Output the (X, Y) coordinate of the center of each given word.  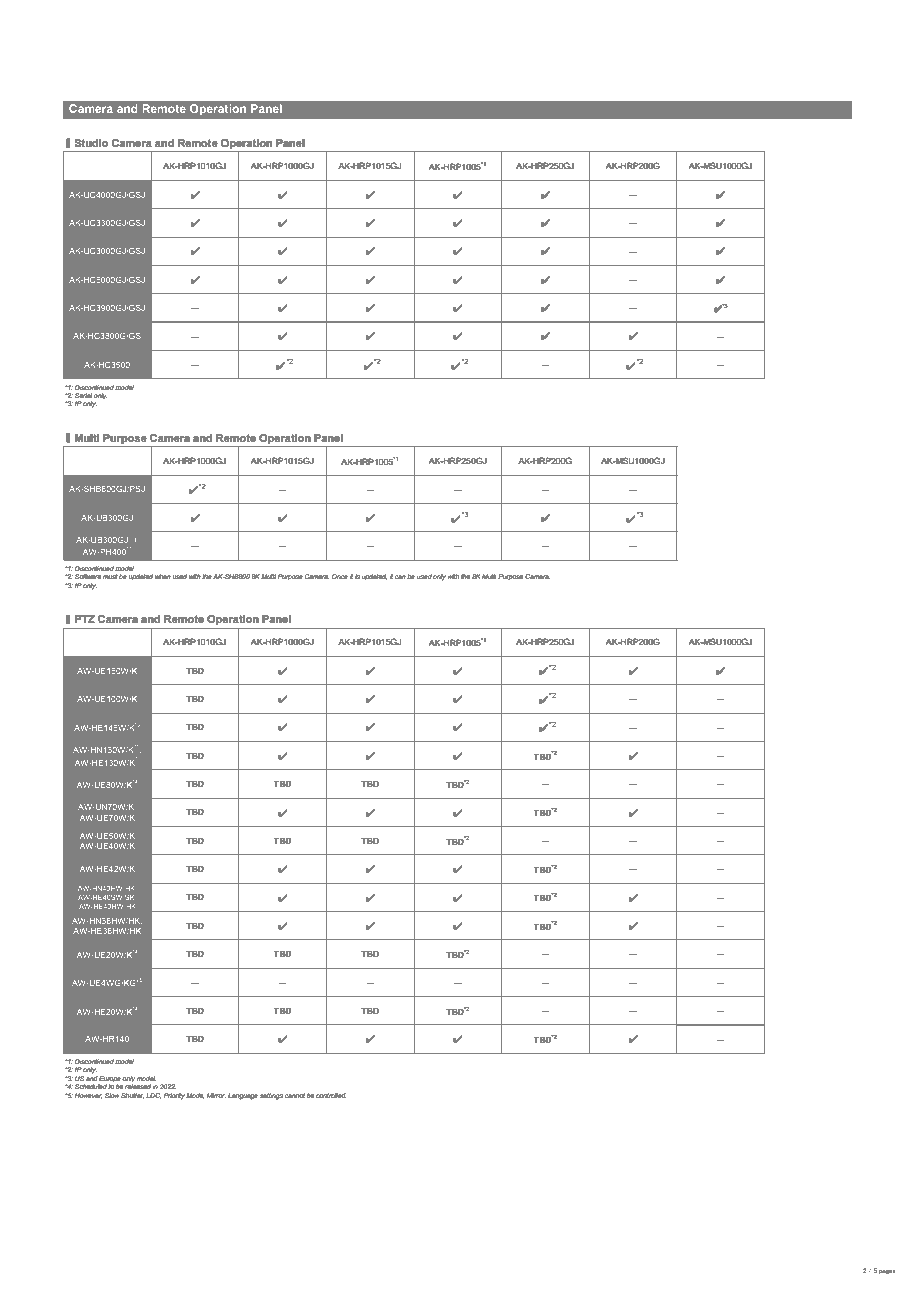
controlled (331, 1095)
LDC (153, 1096)
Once (340, 576)
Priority (174, 1096)
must (110, 576)
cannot (295, 1095)
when (163, 576)
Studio (91, 143)
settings (271, 1096)
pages (887, 1272)
